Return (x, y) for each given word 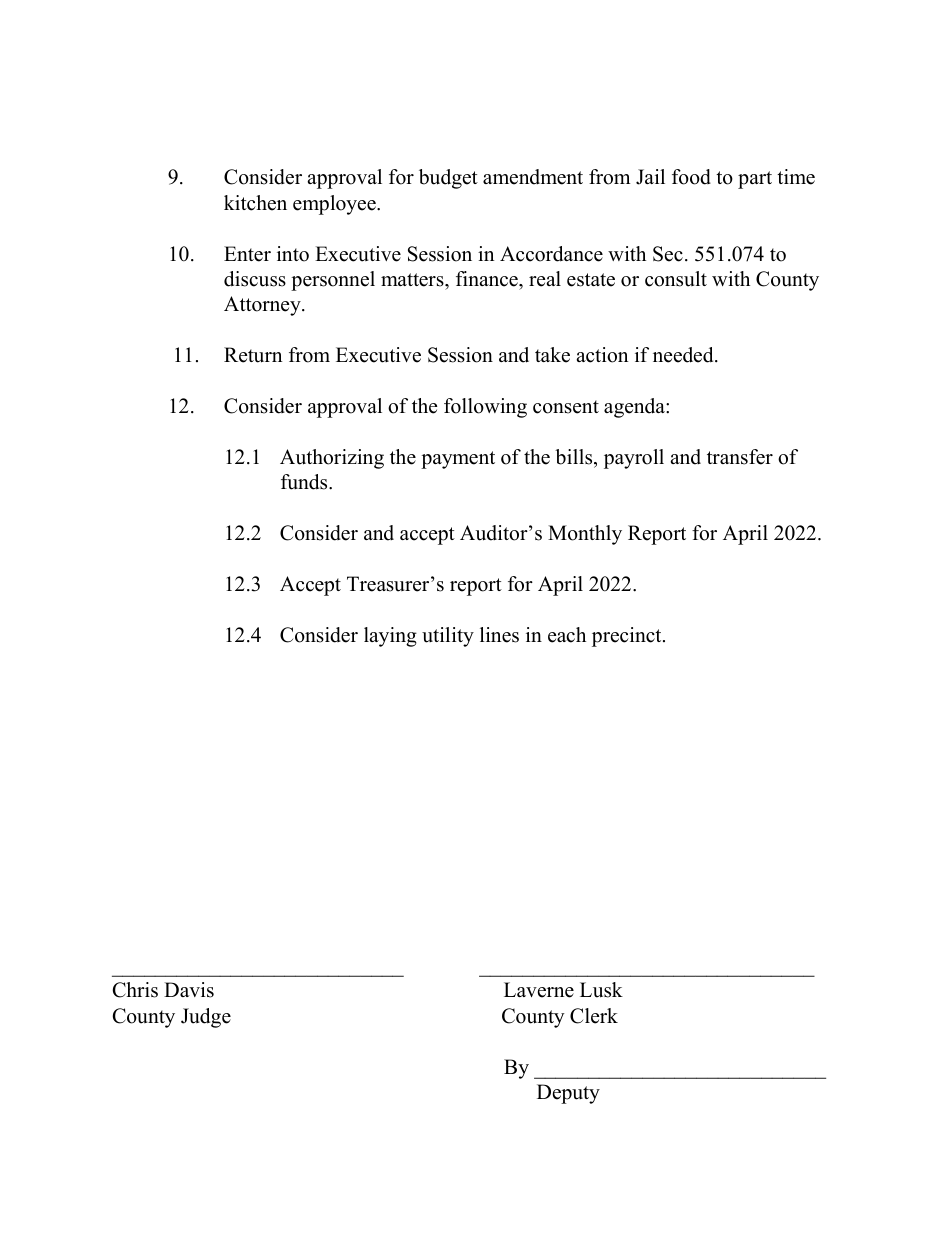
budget (448, 179)
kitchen (255, 203)
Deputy (568, 1094)
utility (448, 637)
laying (390, 637)
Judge (206, 1018)
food (691, 177)
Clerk (594, 1016)
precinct (628, 637)
